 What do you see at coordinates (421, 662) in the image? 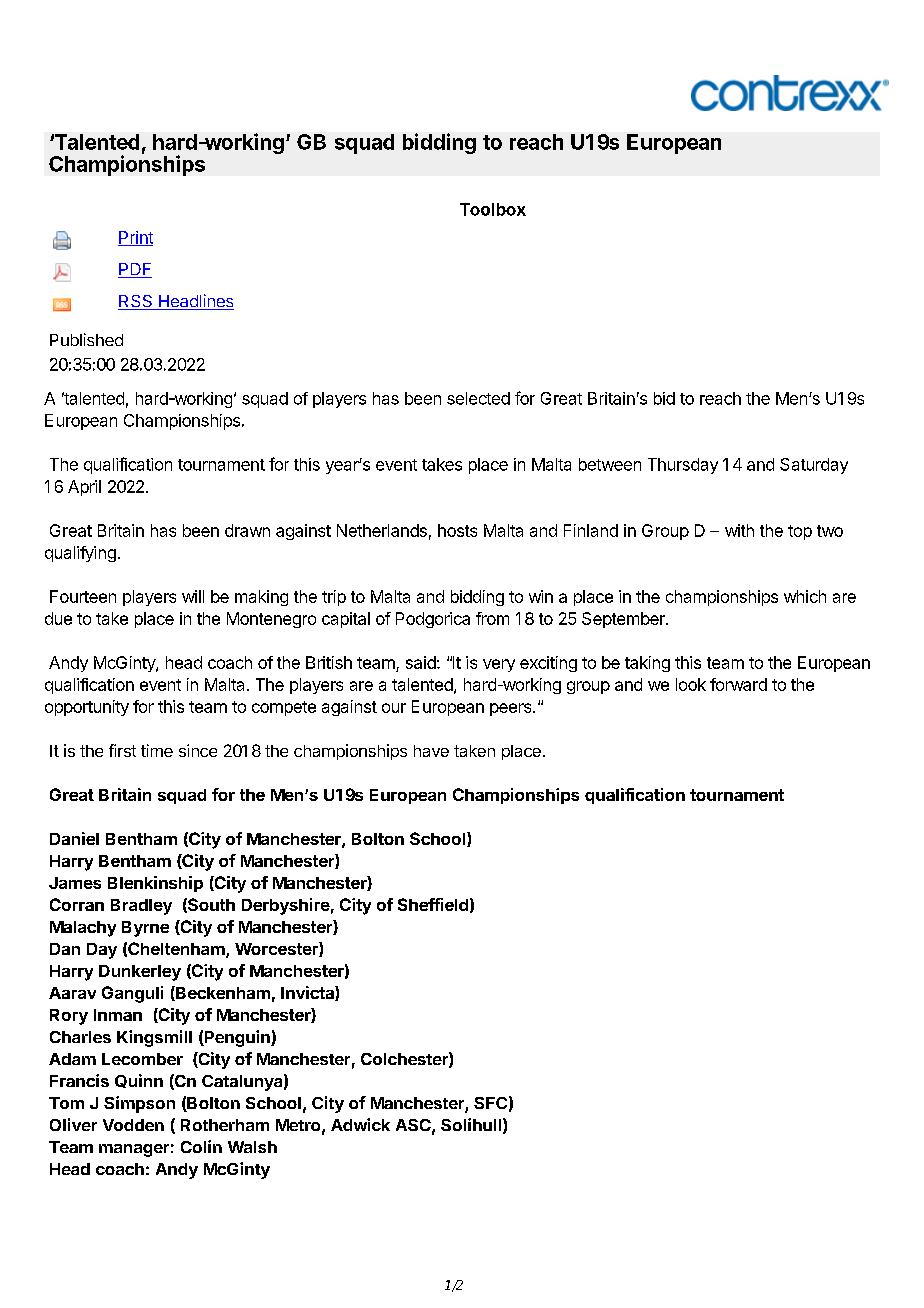
I see `said` at bounding box center [421, 662].
